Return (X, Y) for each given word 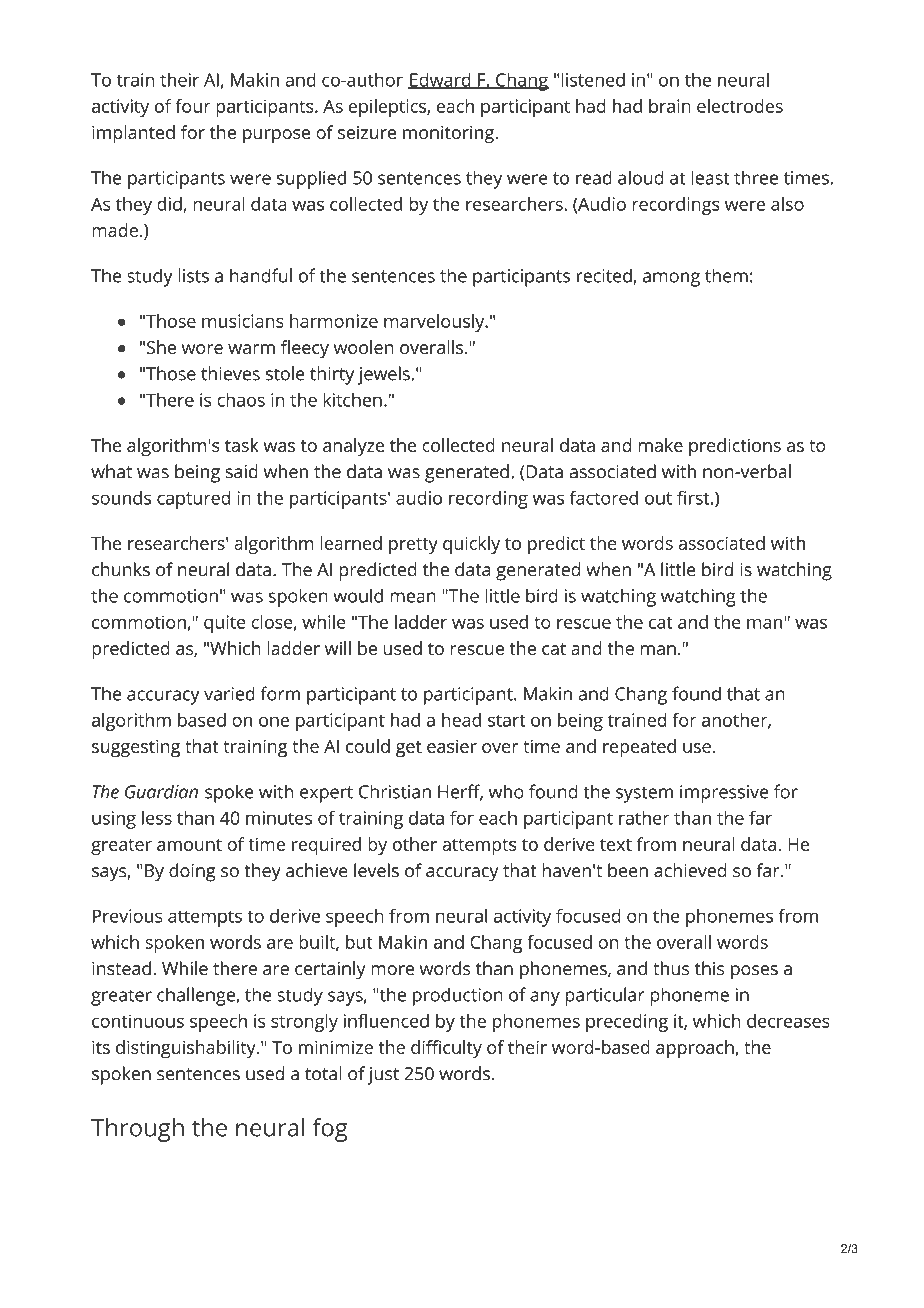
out (658, 498)
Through (137, 1130)
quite (225, 624)
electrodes (740, 106)
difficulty (446, 1049)
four (193, 106)
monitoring (449, 135)
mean (413, 597)
